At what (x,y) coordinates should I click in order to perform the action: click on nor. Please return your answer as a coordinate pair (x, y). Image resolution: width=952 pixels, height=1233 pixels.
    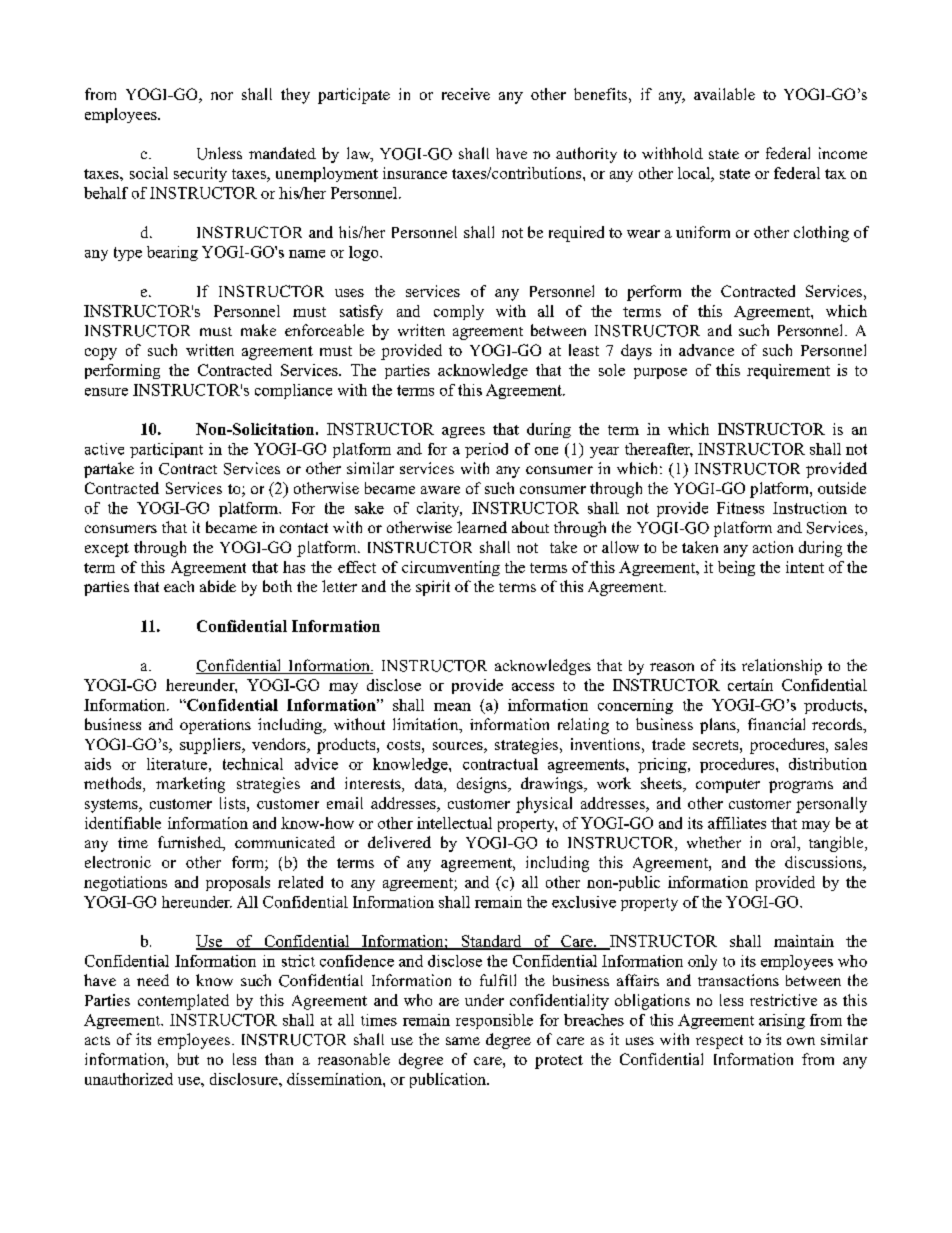
    Looking at the image, I should click on (222, 96).
